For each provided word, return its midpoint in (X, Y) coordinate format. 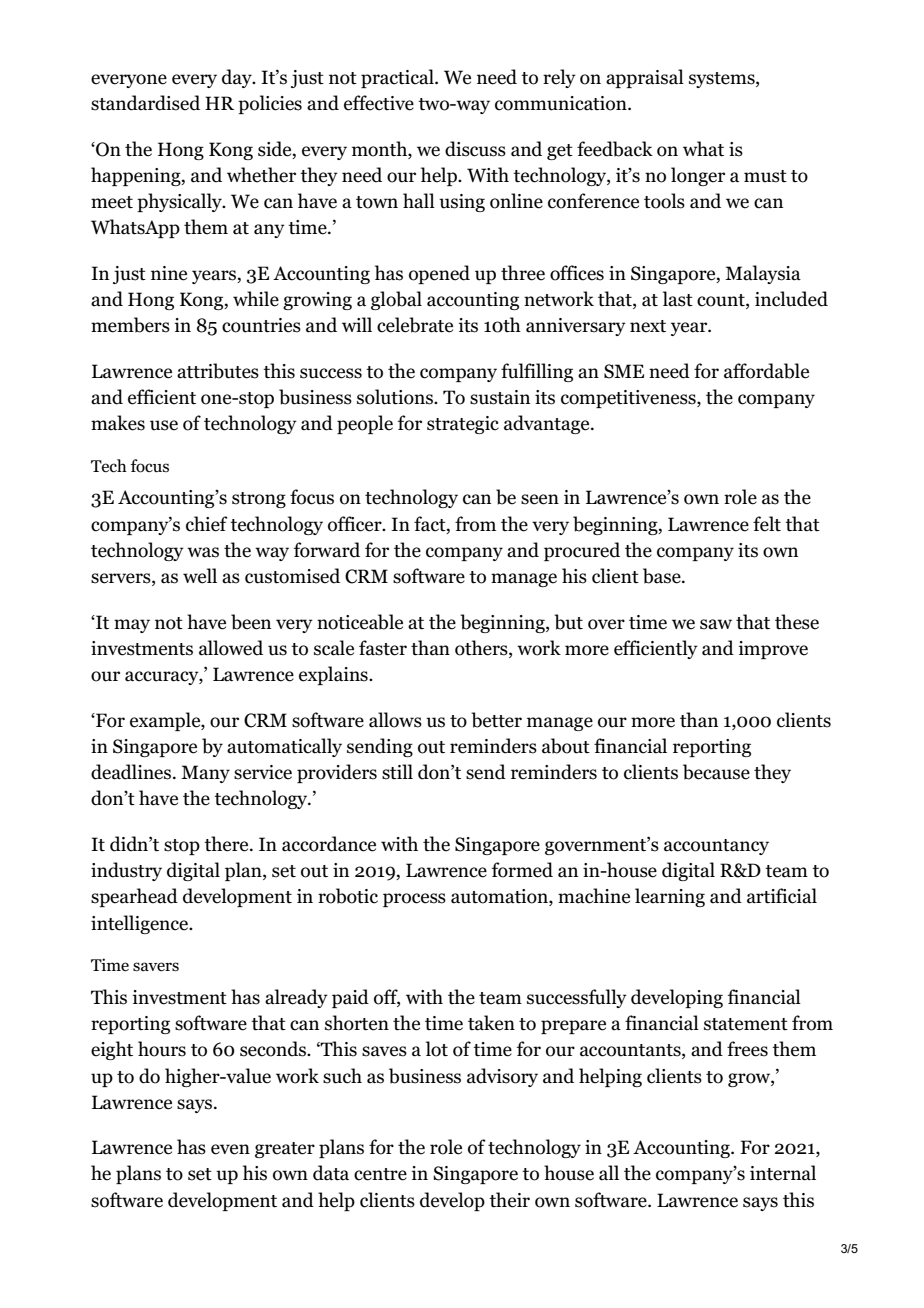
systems (723, 80)
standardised (145, 103)
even (230, 1149)
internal (783, 1173)
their (509, 1200)
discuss (475, 149)
